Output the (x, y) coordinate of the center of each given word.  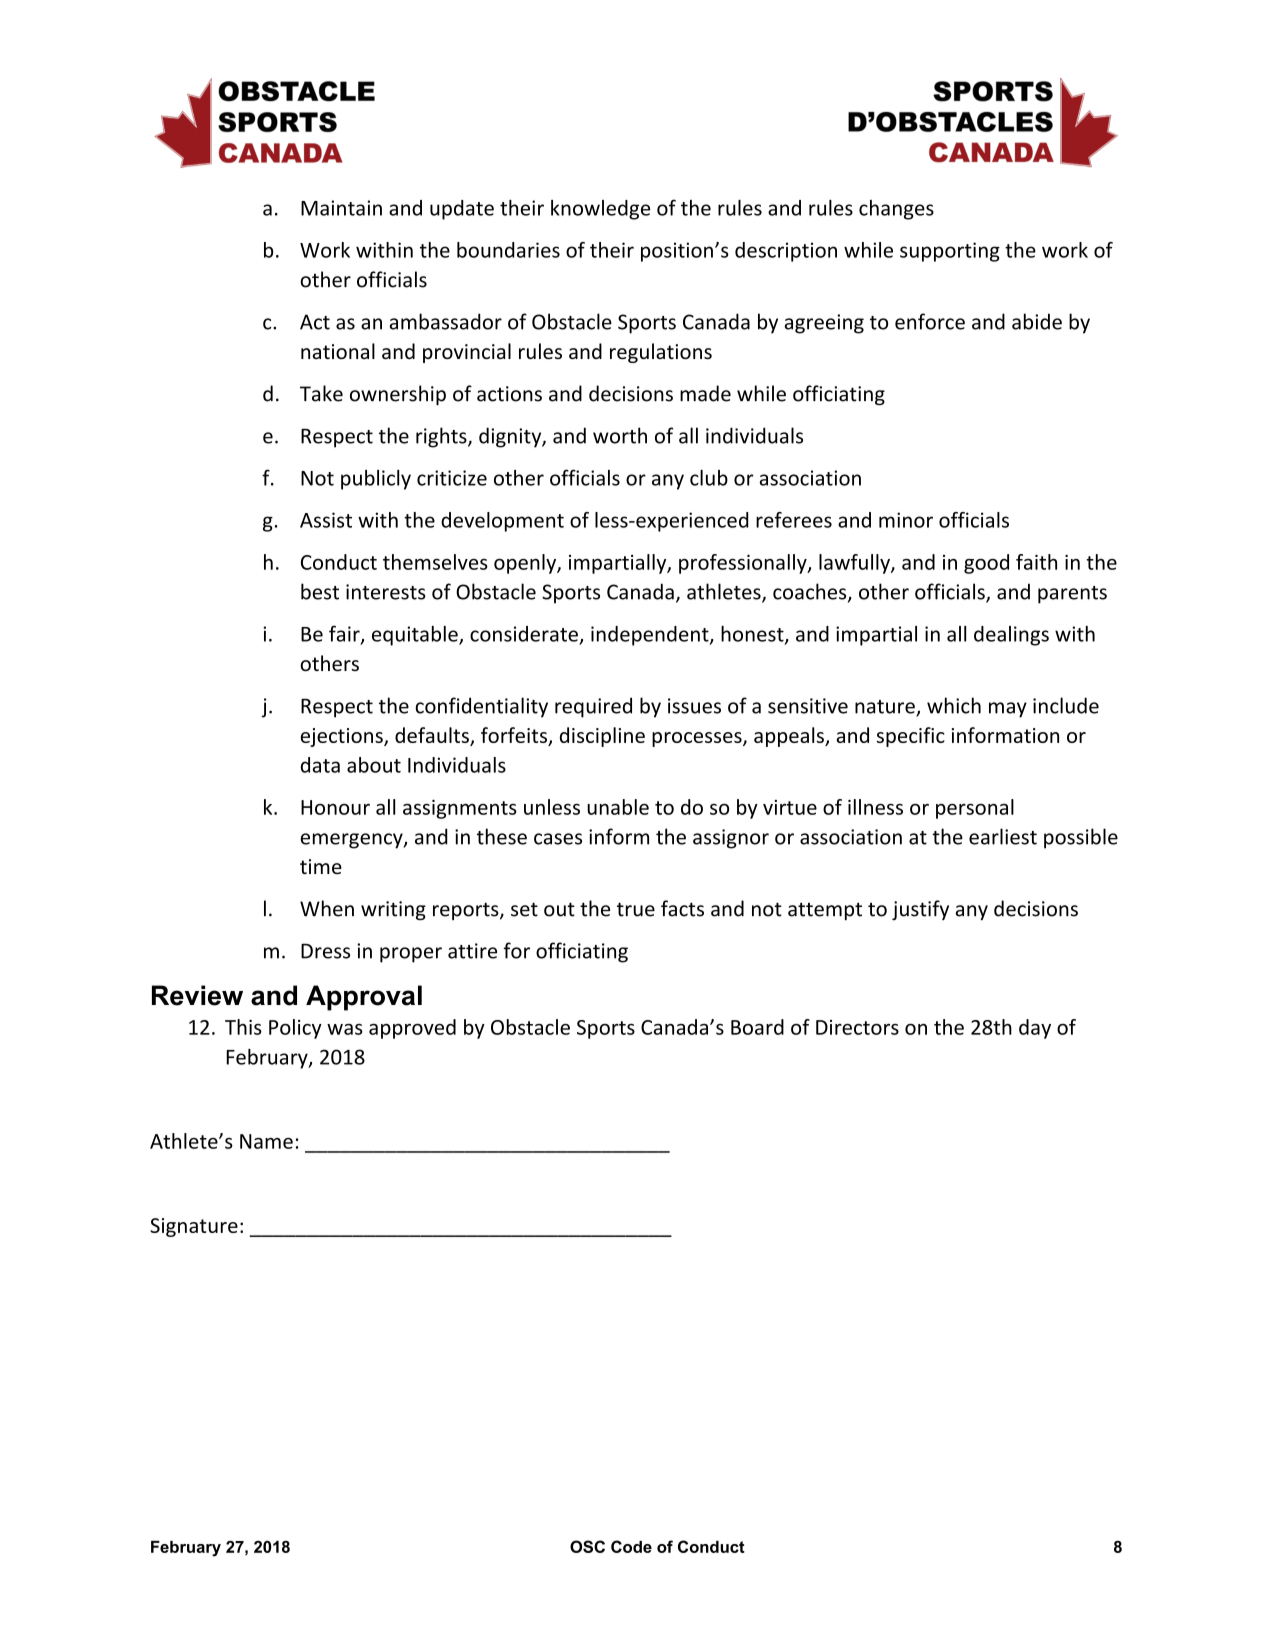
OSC (587, 1546)
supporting (950, 252)
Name (266, 1141)
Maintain (341, 208)
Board (757, 1027)
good (986, 564)
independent (651, 636)
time (321, 866)
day (1035, 1029)
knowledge (600, 210)
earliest (1003, 836)
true (636, 909)
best (320, 591)
